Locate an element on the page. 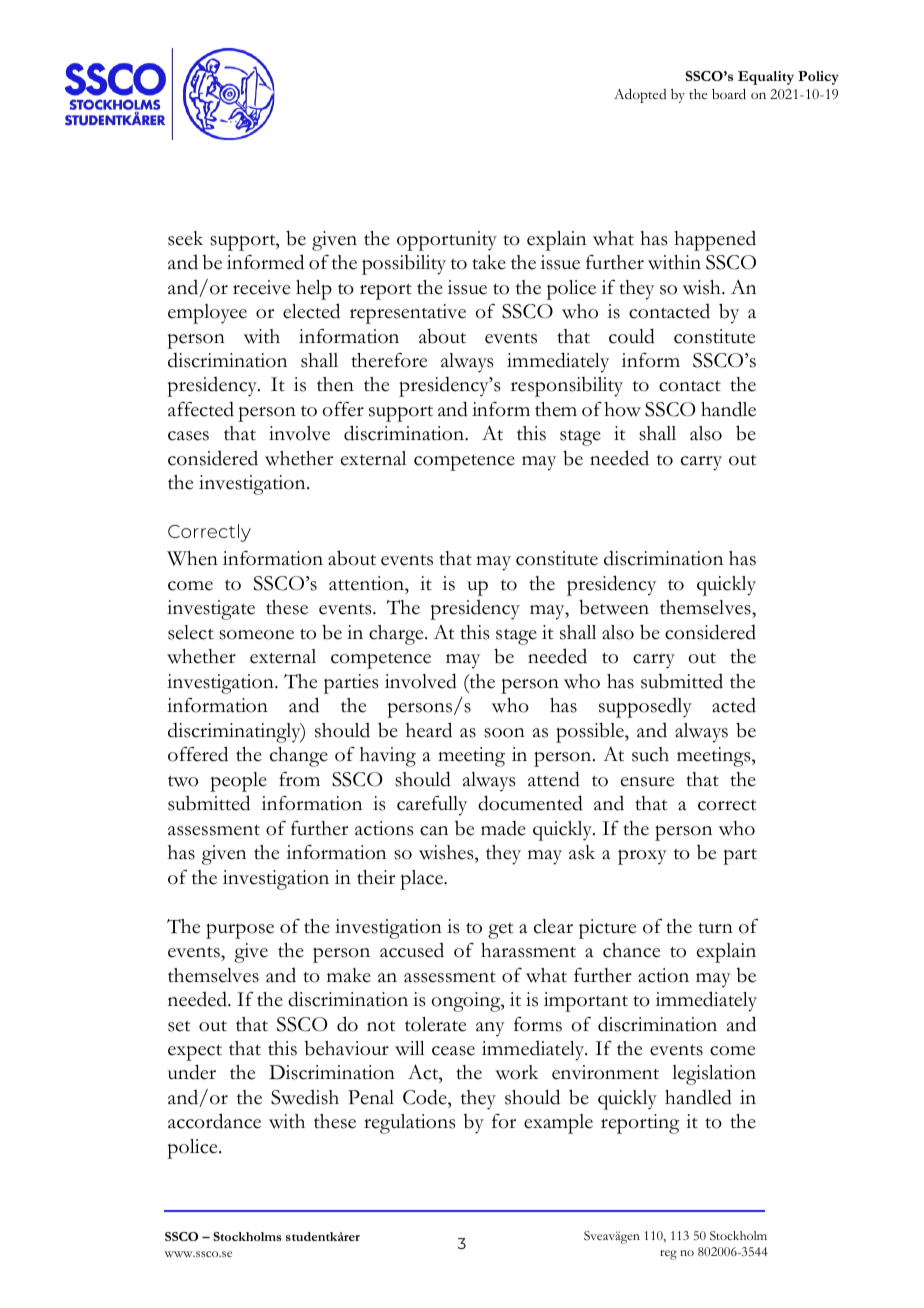 The width and height of the image is (924, 1308). someone is located at coordinates (256, 635).
